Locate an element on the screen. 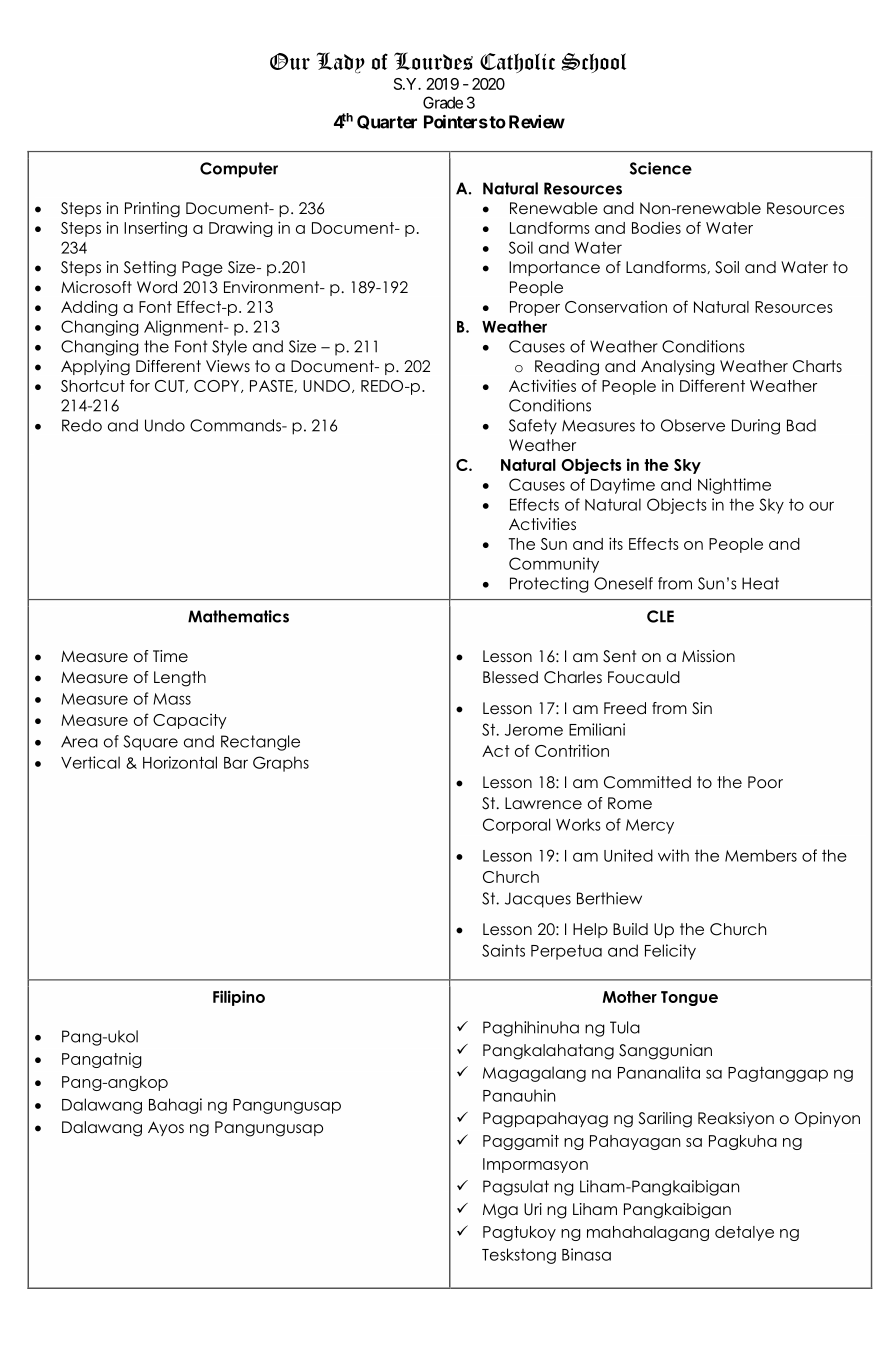  Poor is located at coordinates (765, 782).
